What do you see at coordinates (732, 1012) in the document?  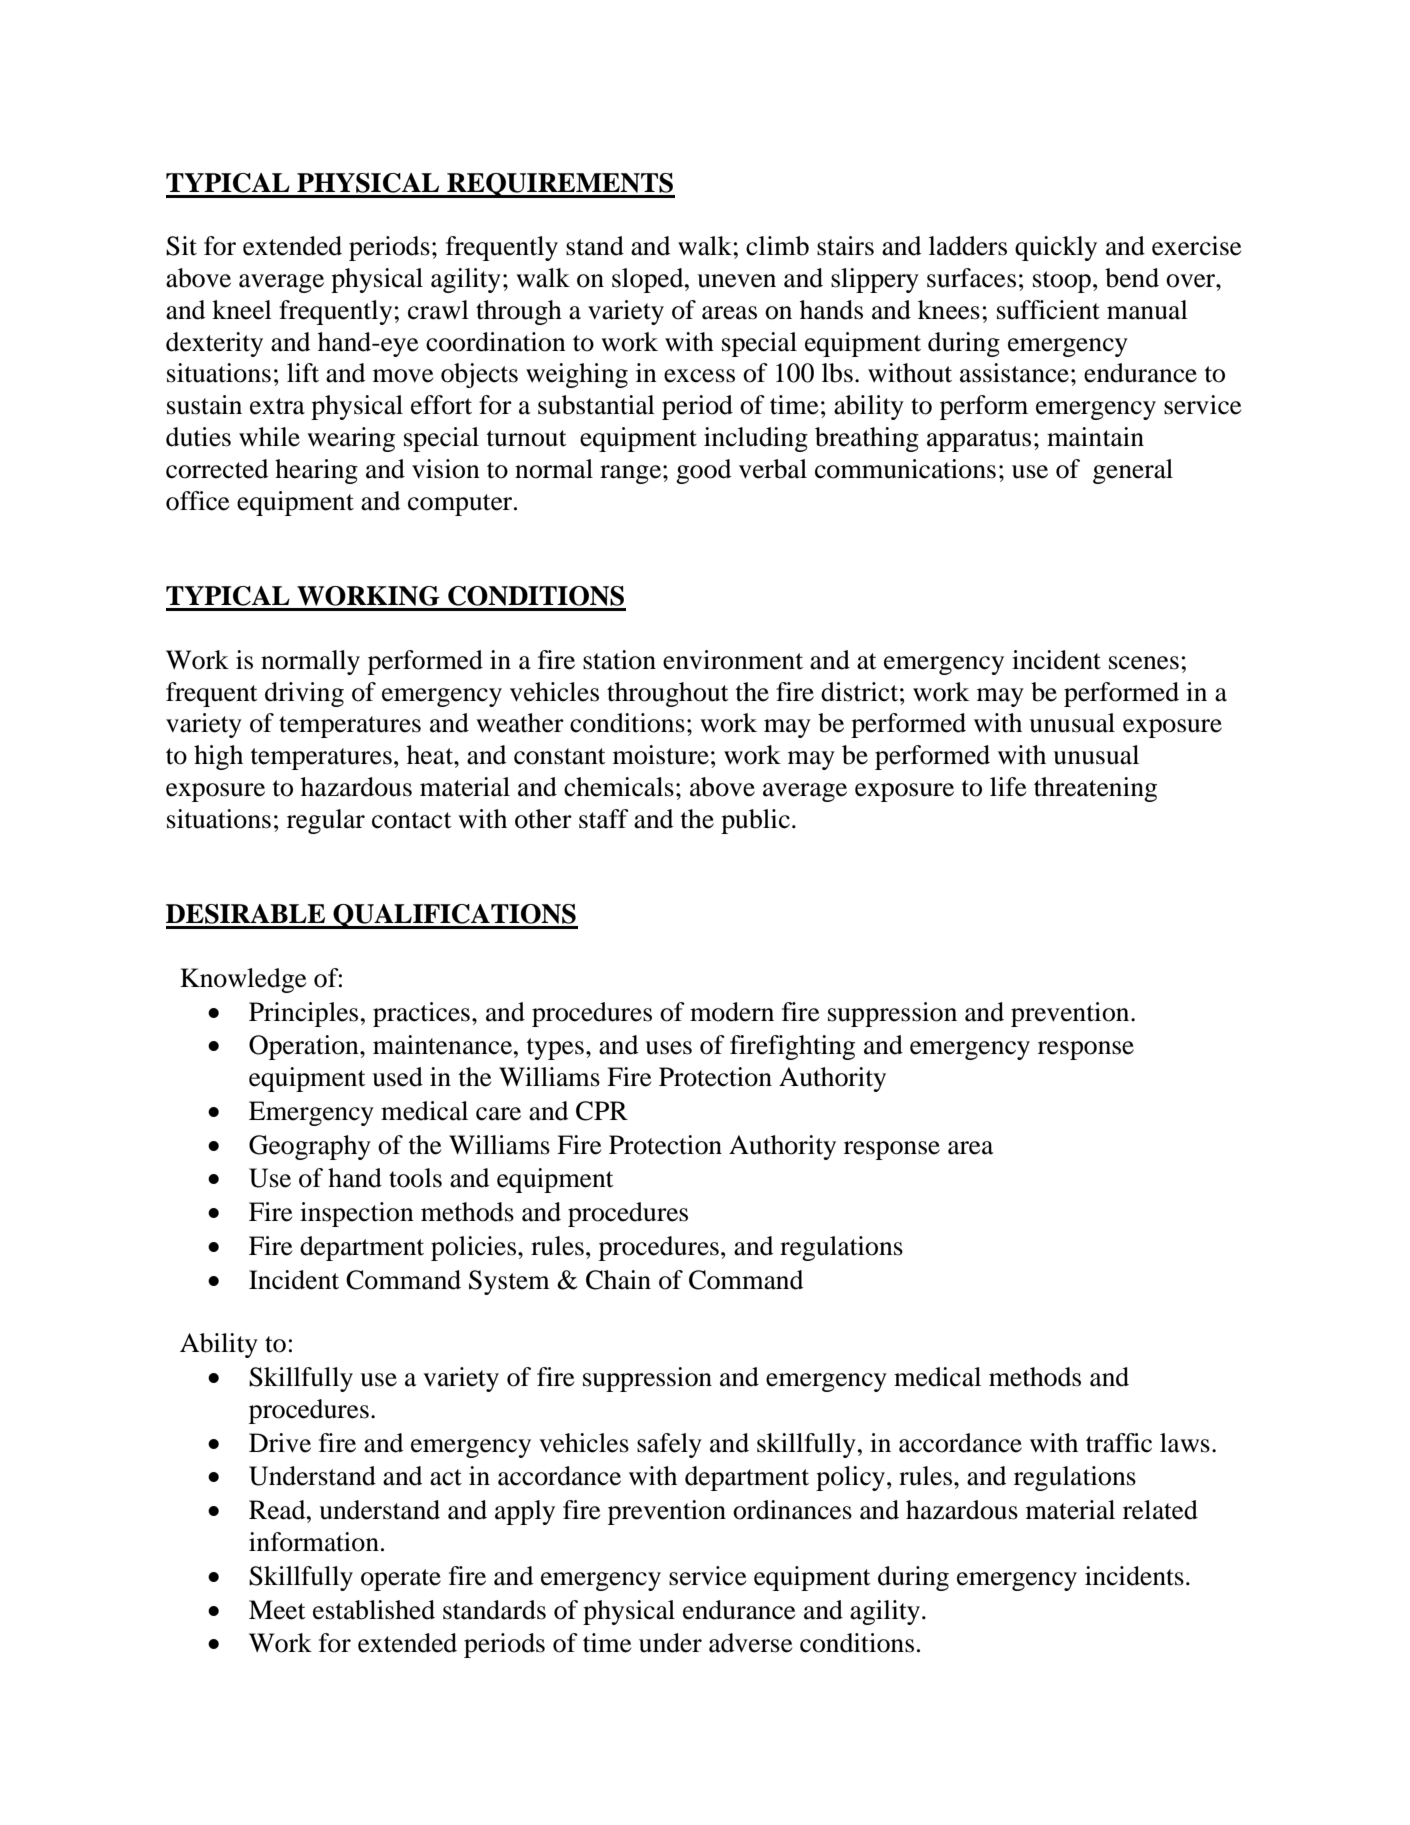 I see `modern` at bounding box center [732, 1012].
